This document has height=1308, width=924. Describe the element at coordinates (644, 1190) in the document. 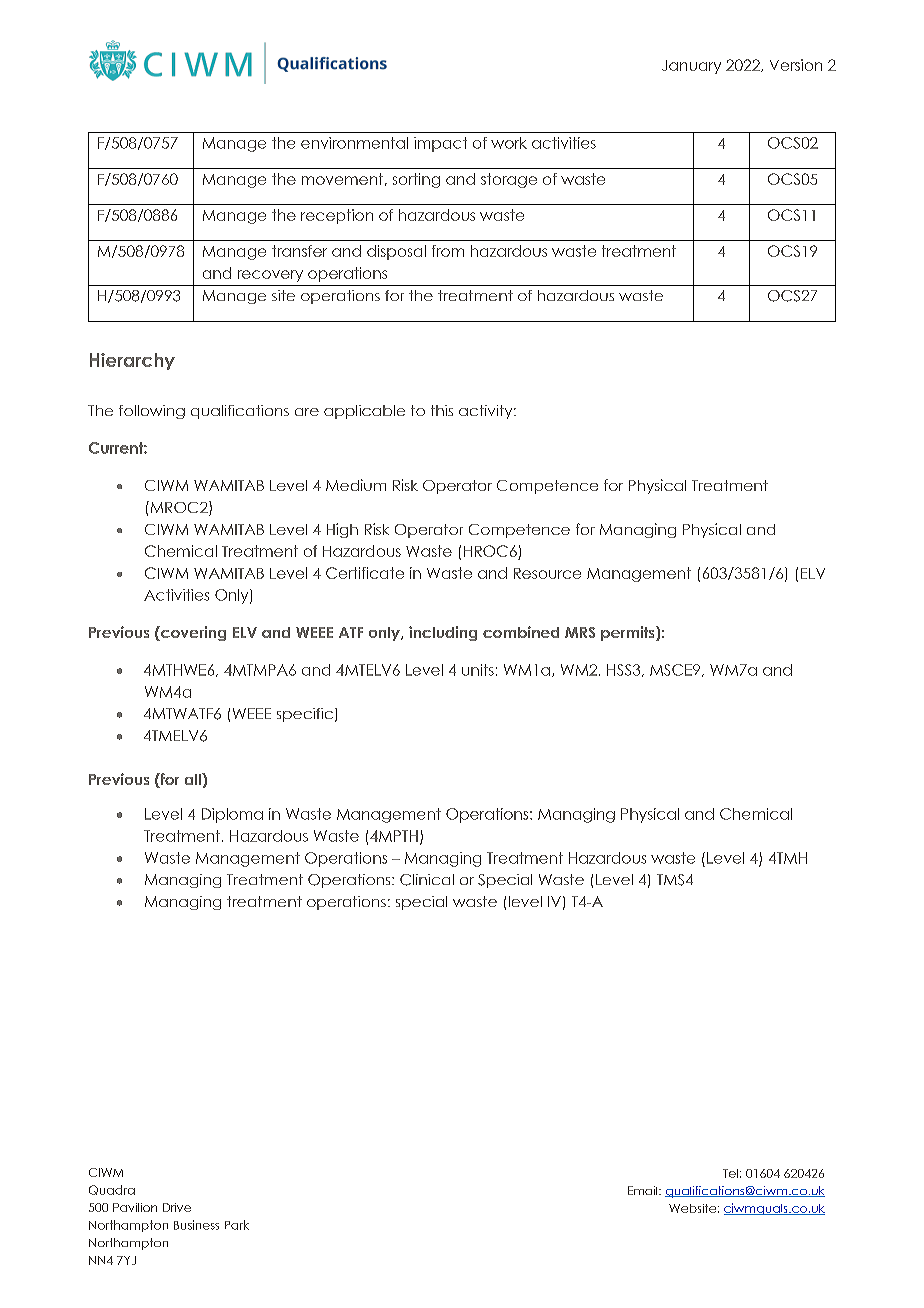

I see `Email` at that location.
